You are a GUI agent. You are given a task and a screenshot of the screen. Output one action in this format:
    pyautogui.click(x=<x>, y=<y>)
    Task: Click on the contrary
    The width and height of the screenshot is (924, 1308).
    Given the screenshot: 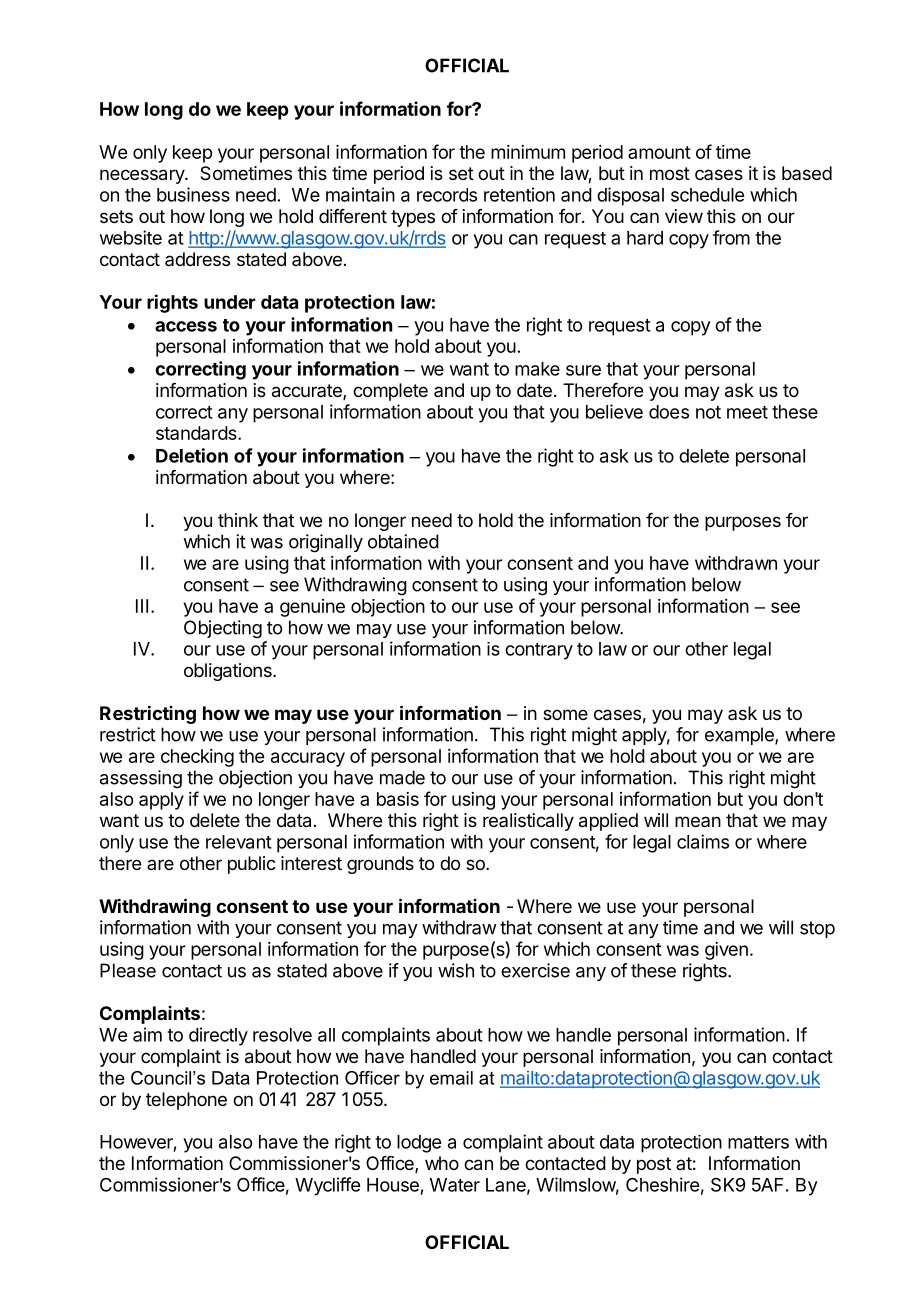 What is the action you would take?
    pyautogui.click(x=539, y=651)
